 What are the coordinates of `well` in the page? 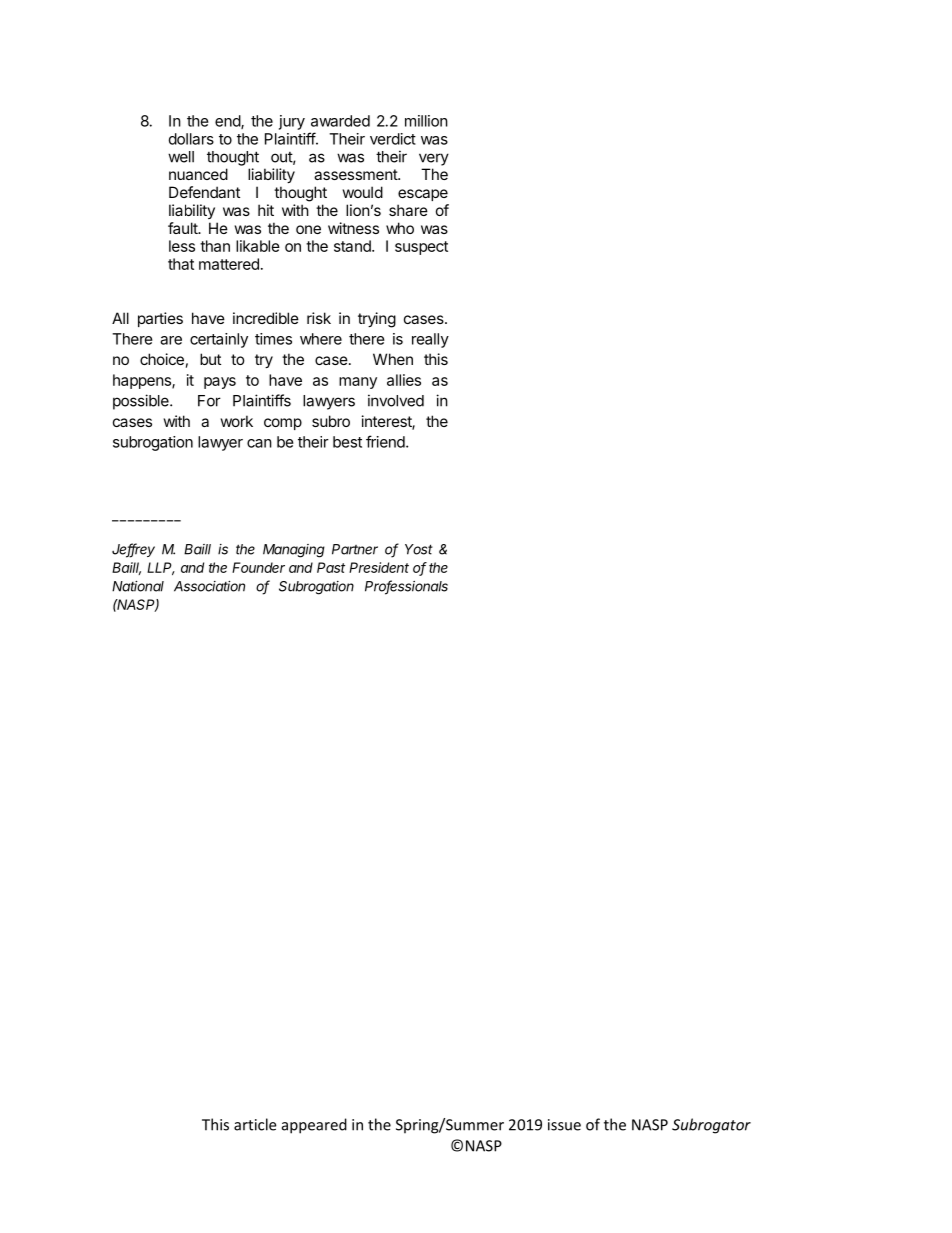 It's located at (181, 157).
